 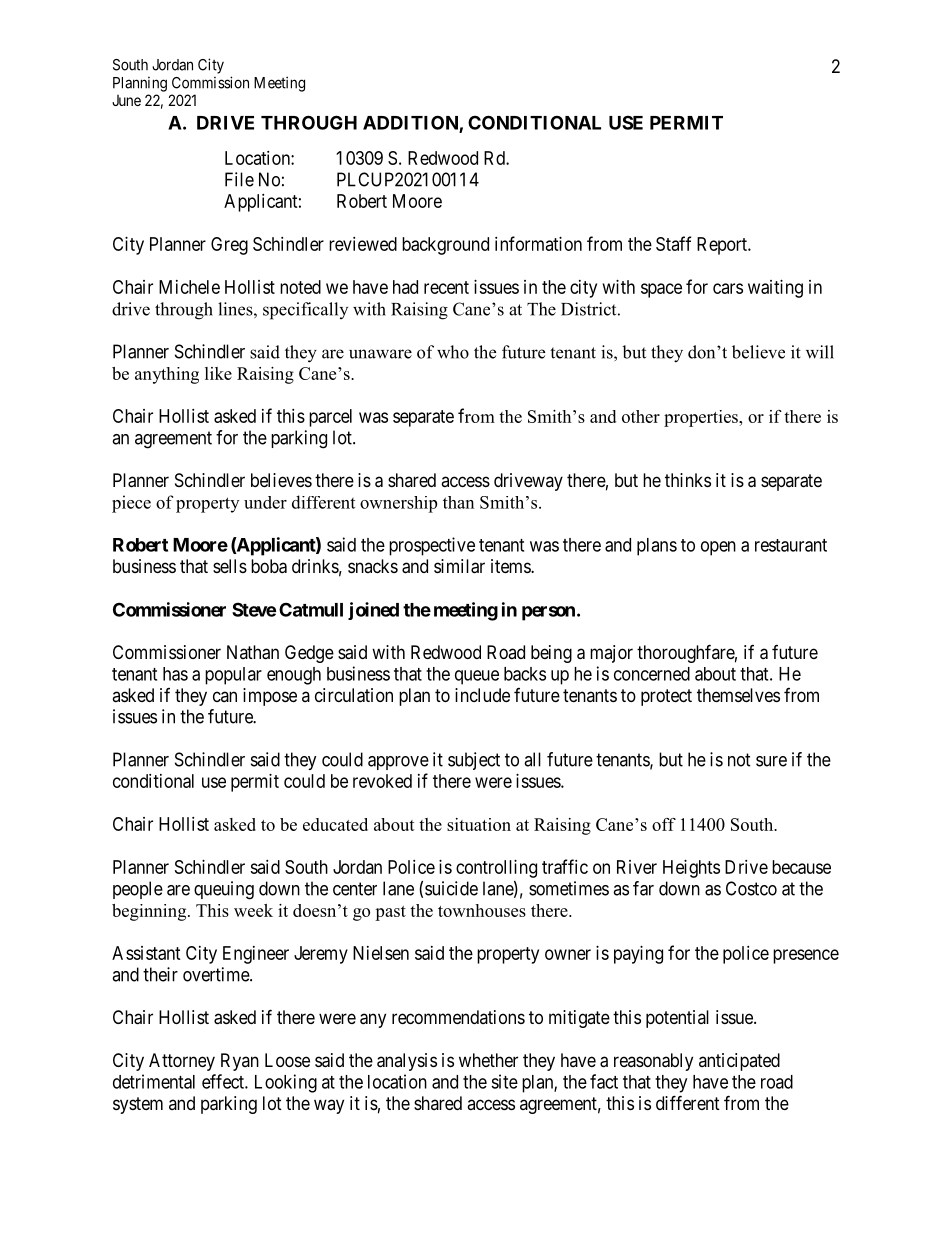 What do you see at coordinates (224, 1081) in the screenshot?
I see `effect` at bounding box center [224, 1081].
